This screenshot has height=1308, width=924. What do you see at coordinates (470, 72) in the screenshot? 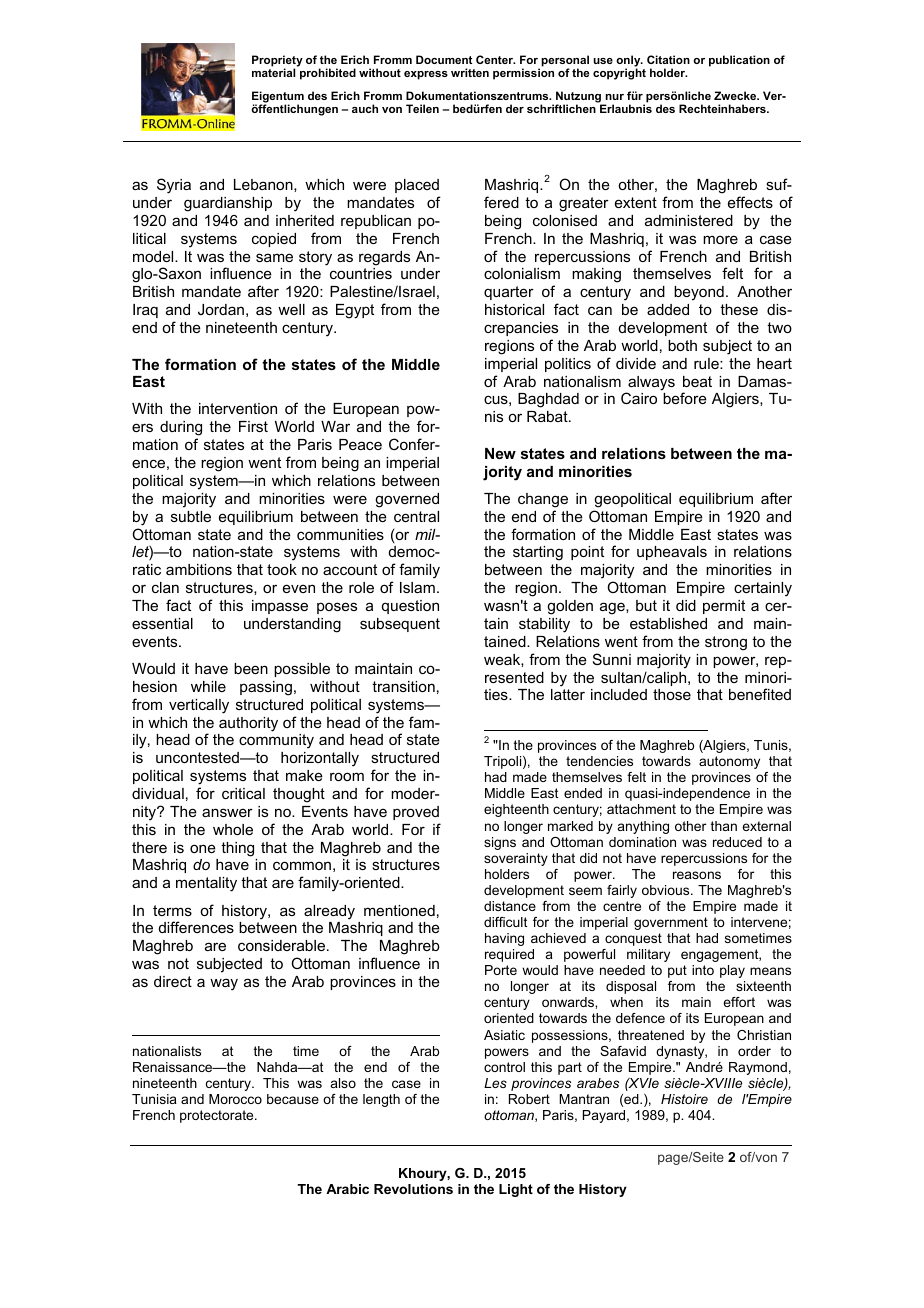
I see `written` at bounding box center [470, 72].
